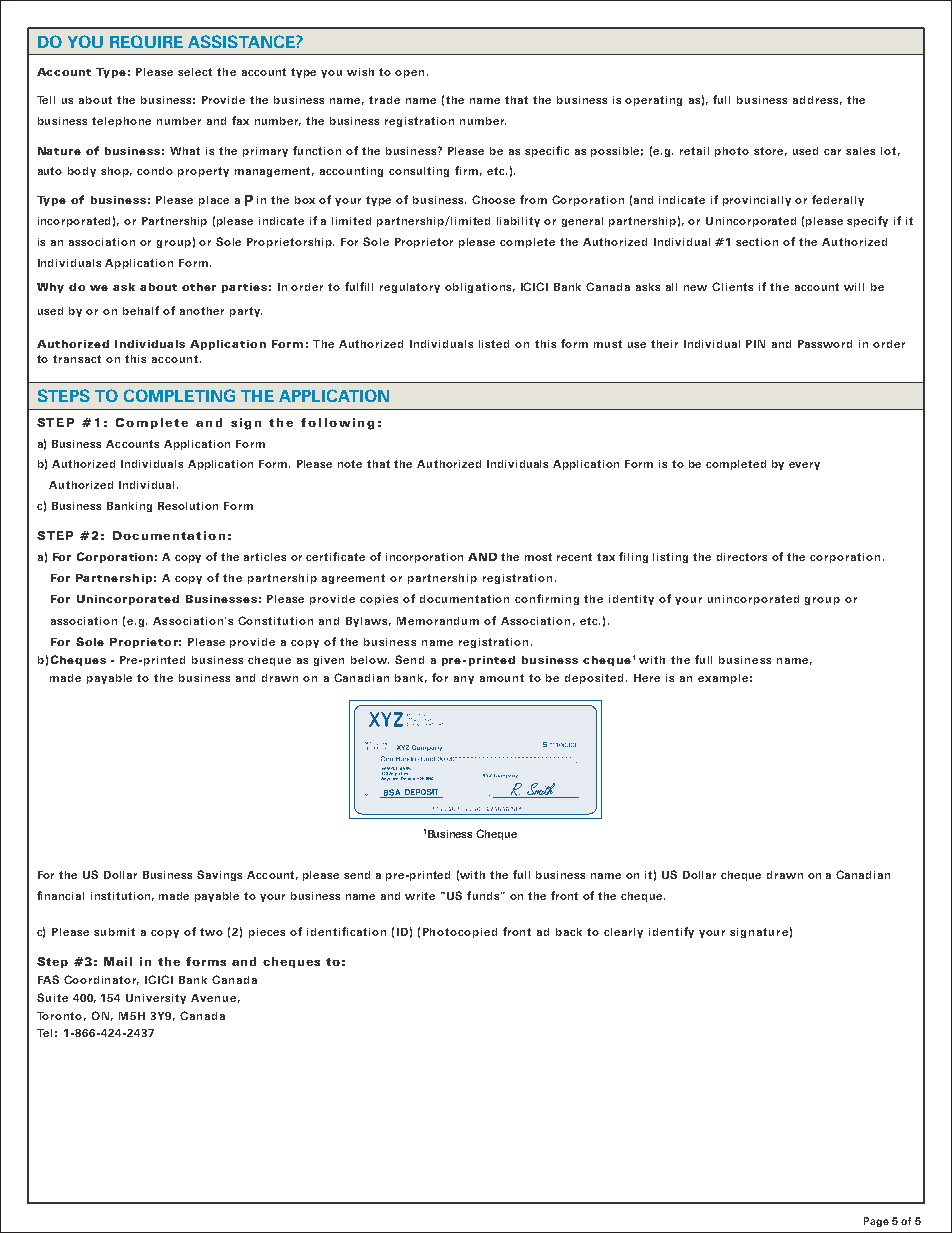 Image resolution: width=952 pixels, height=1233 pixels. I want to click on select, so click(195, 72).
